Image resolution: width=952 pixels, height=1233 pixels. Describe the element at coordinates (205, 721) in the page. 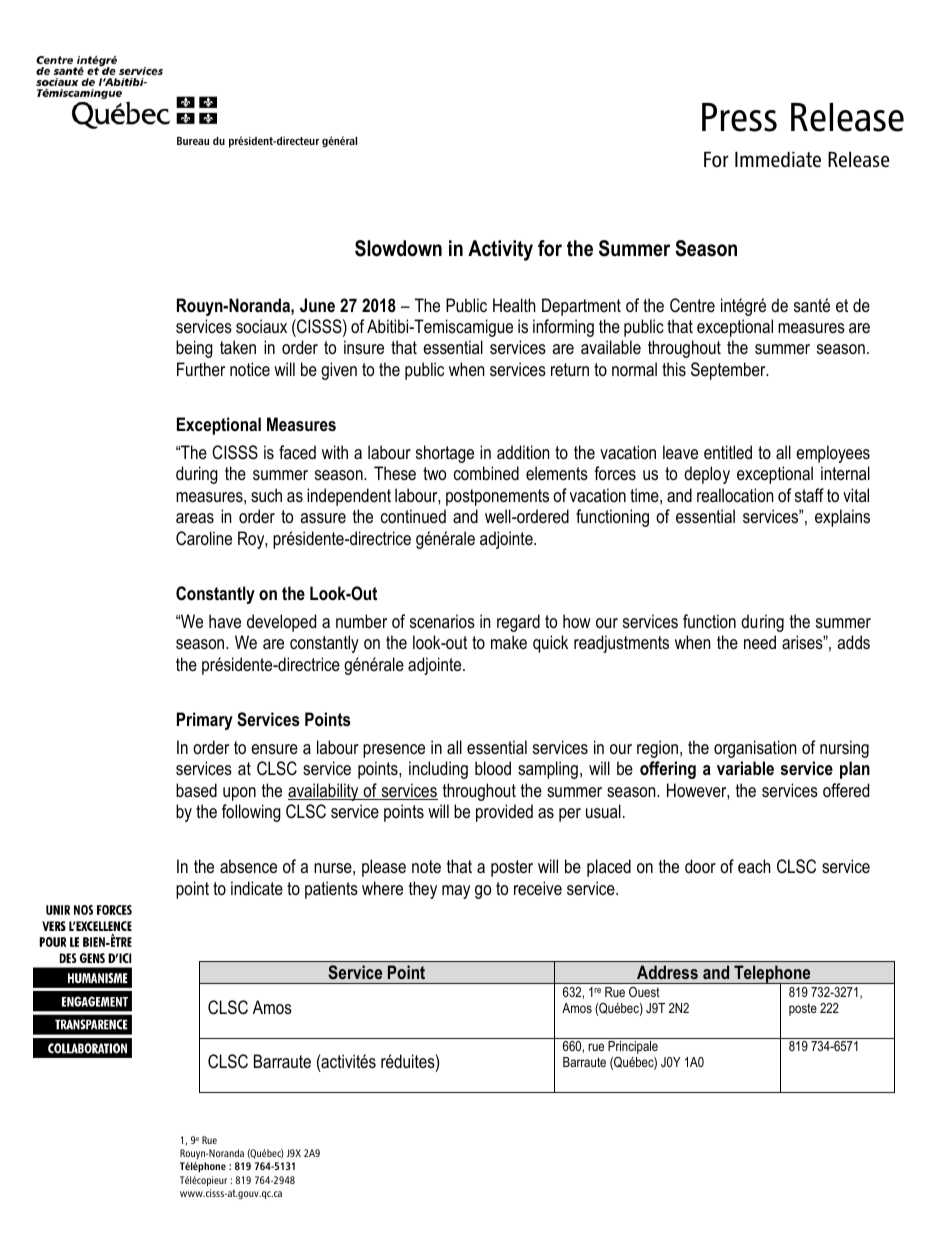

I see `Primary` at that location.
